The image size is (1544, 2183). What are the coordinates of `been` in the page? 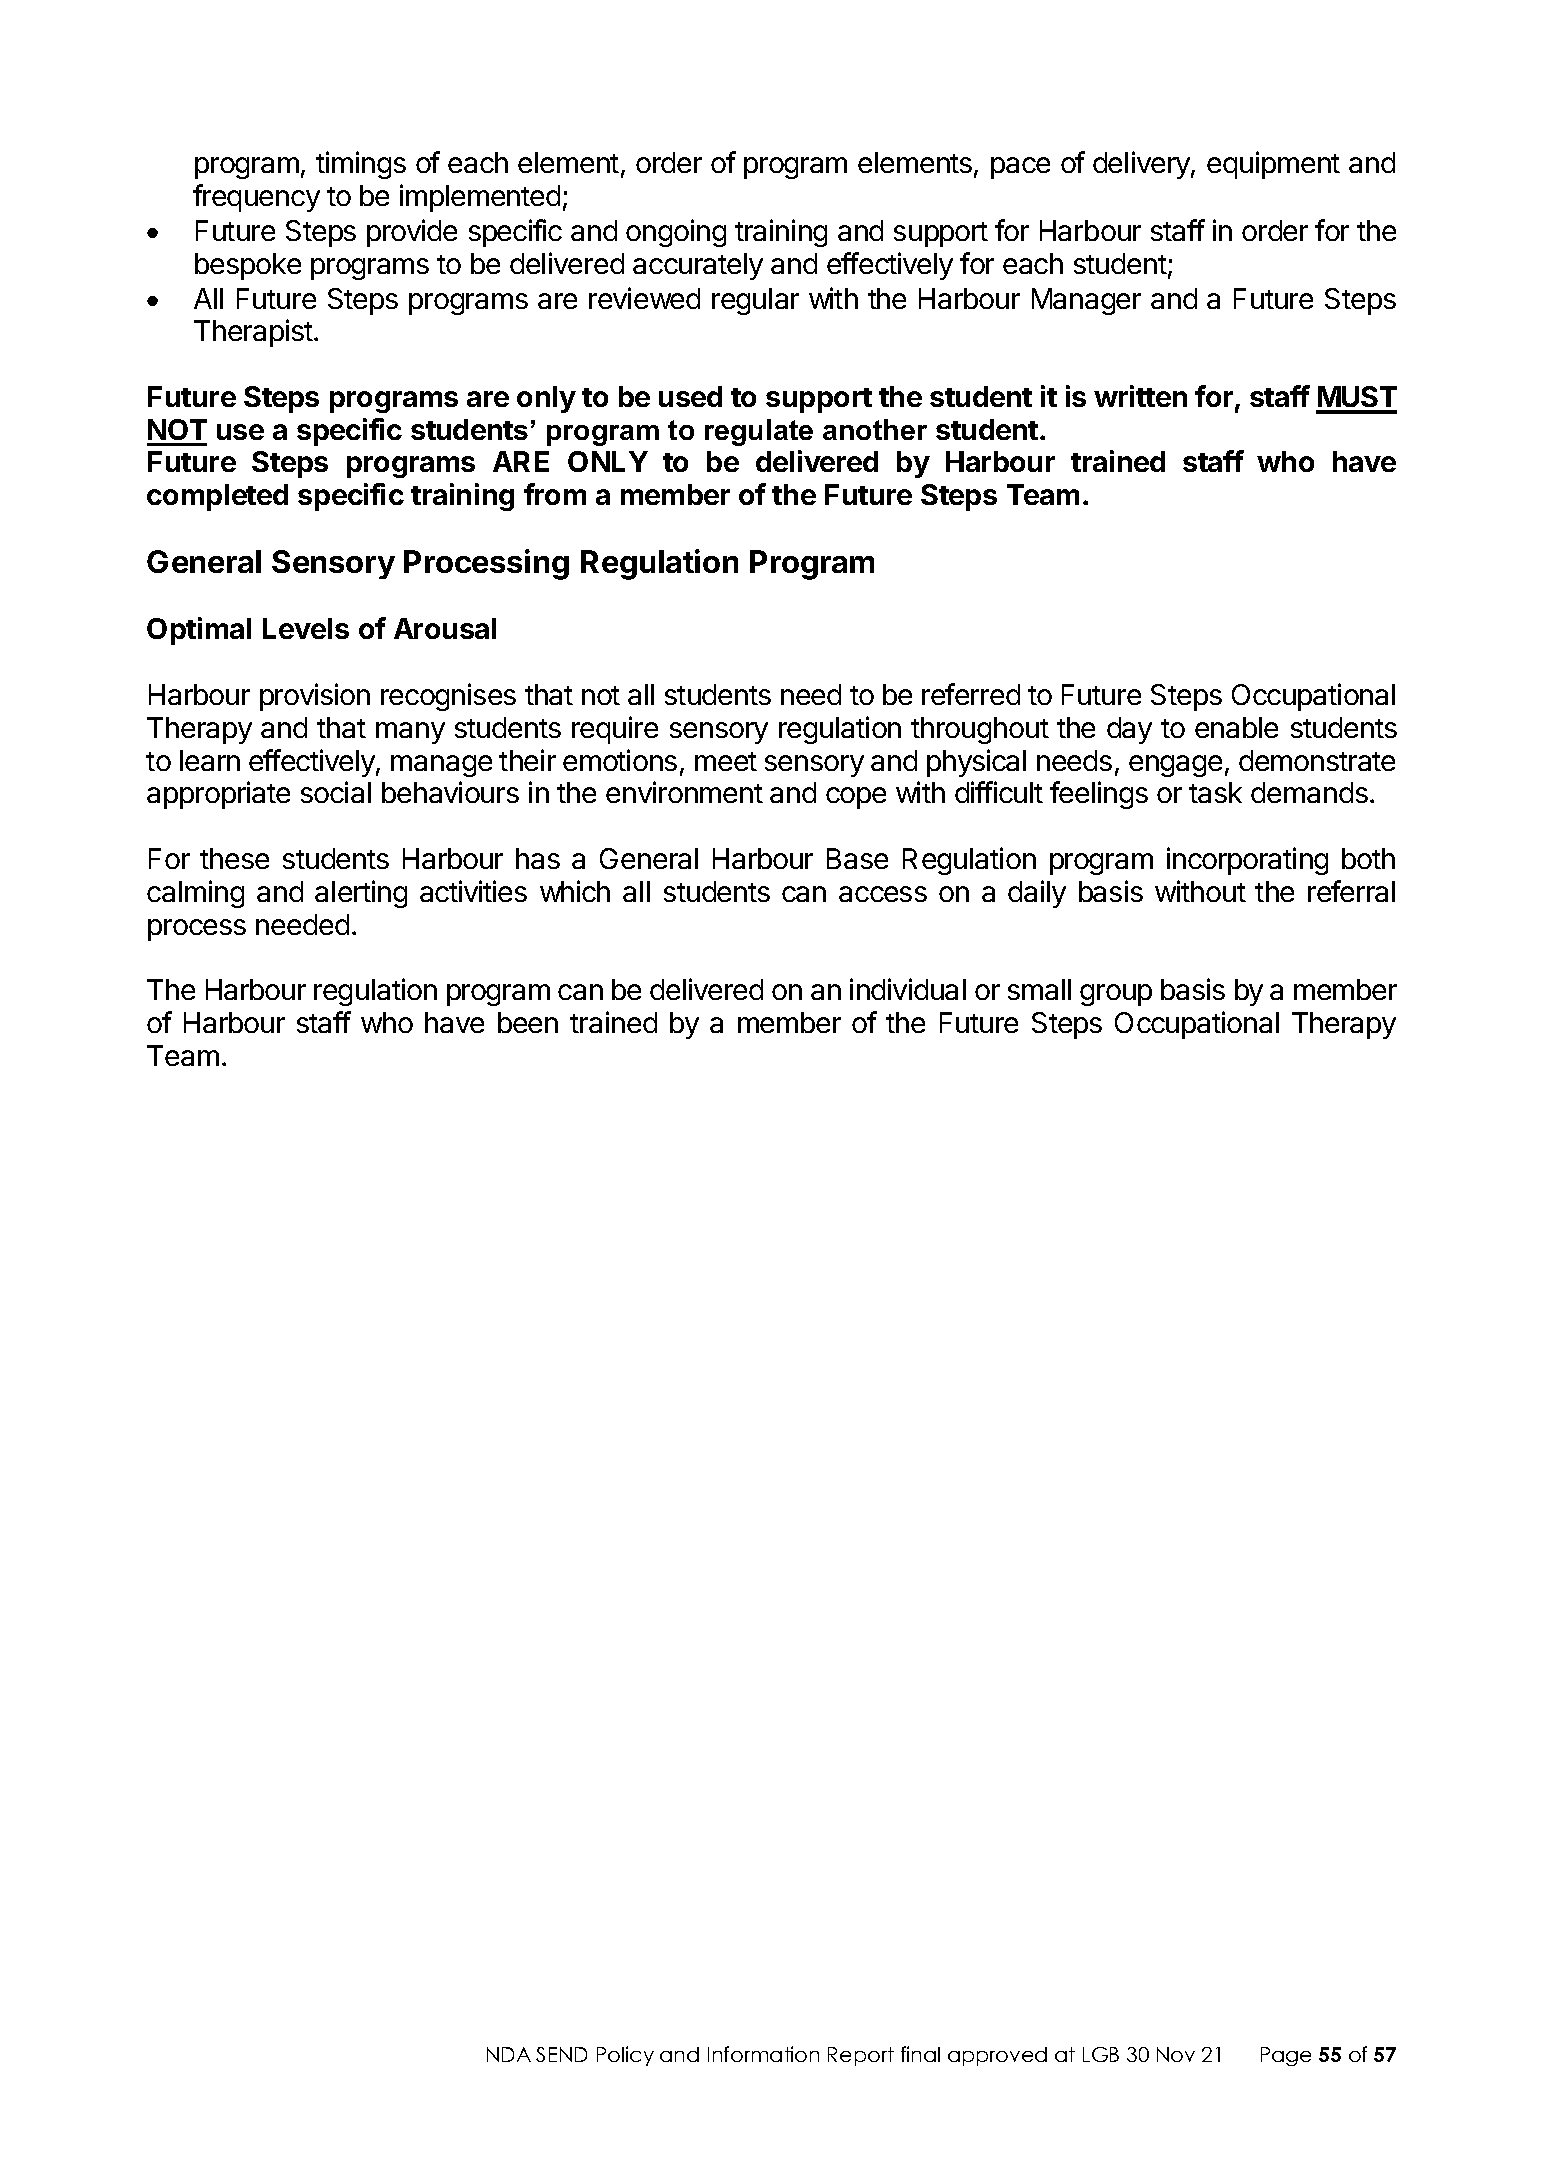 It's located at (528, 1022).
